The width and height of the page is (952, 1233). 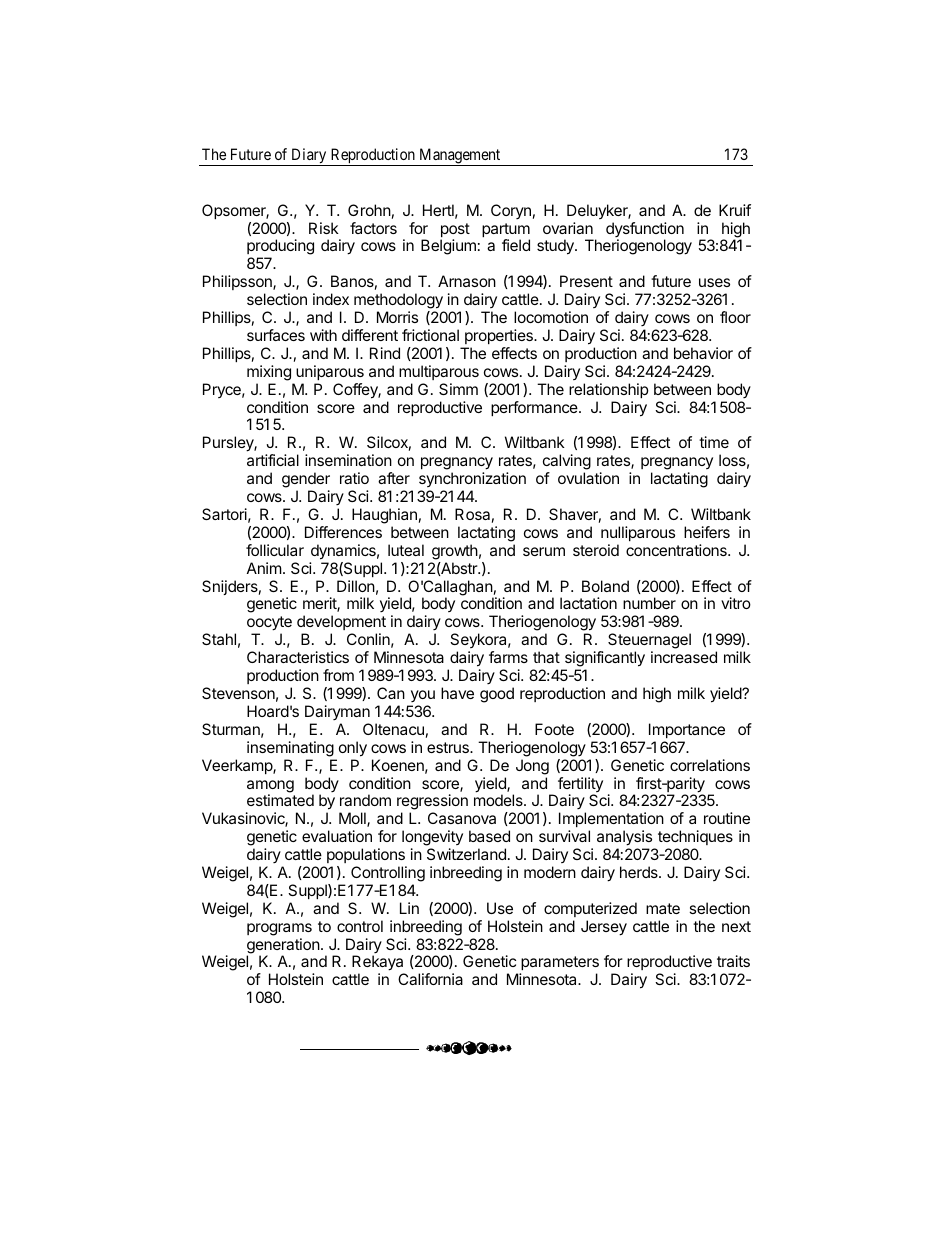 What do you see at coordinates (309, 157) in the page?
I see `Diary` at bounding box center [309, 157].
